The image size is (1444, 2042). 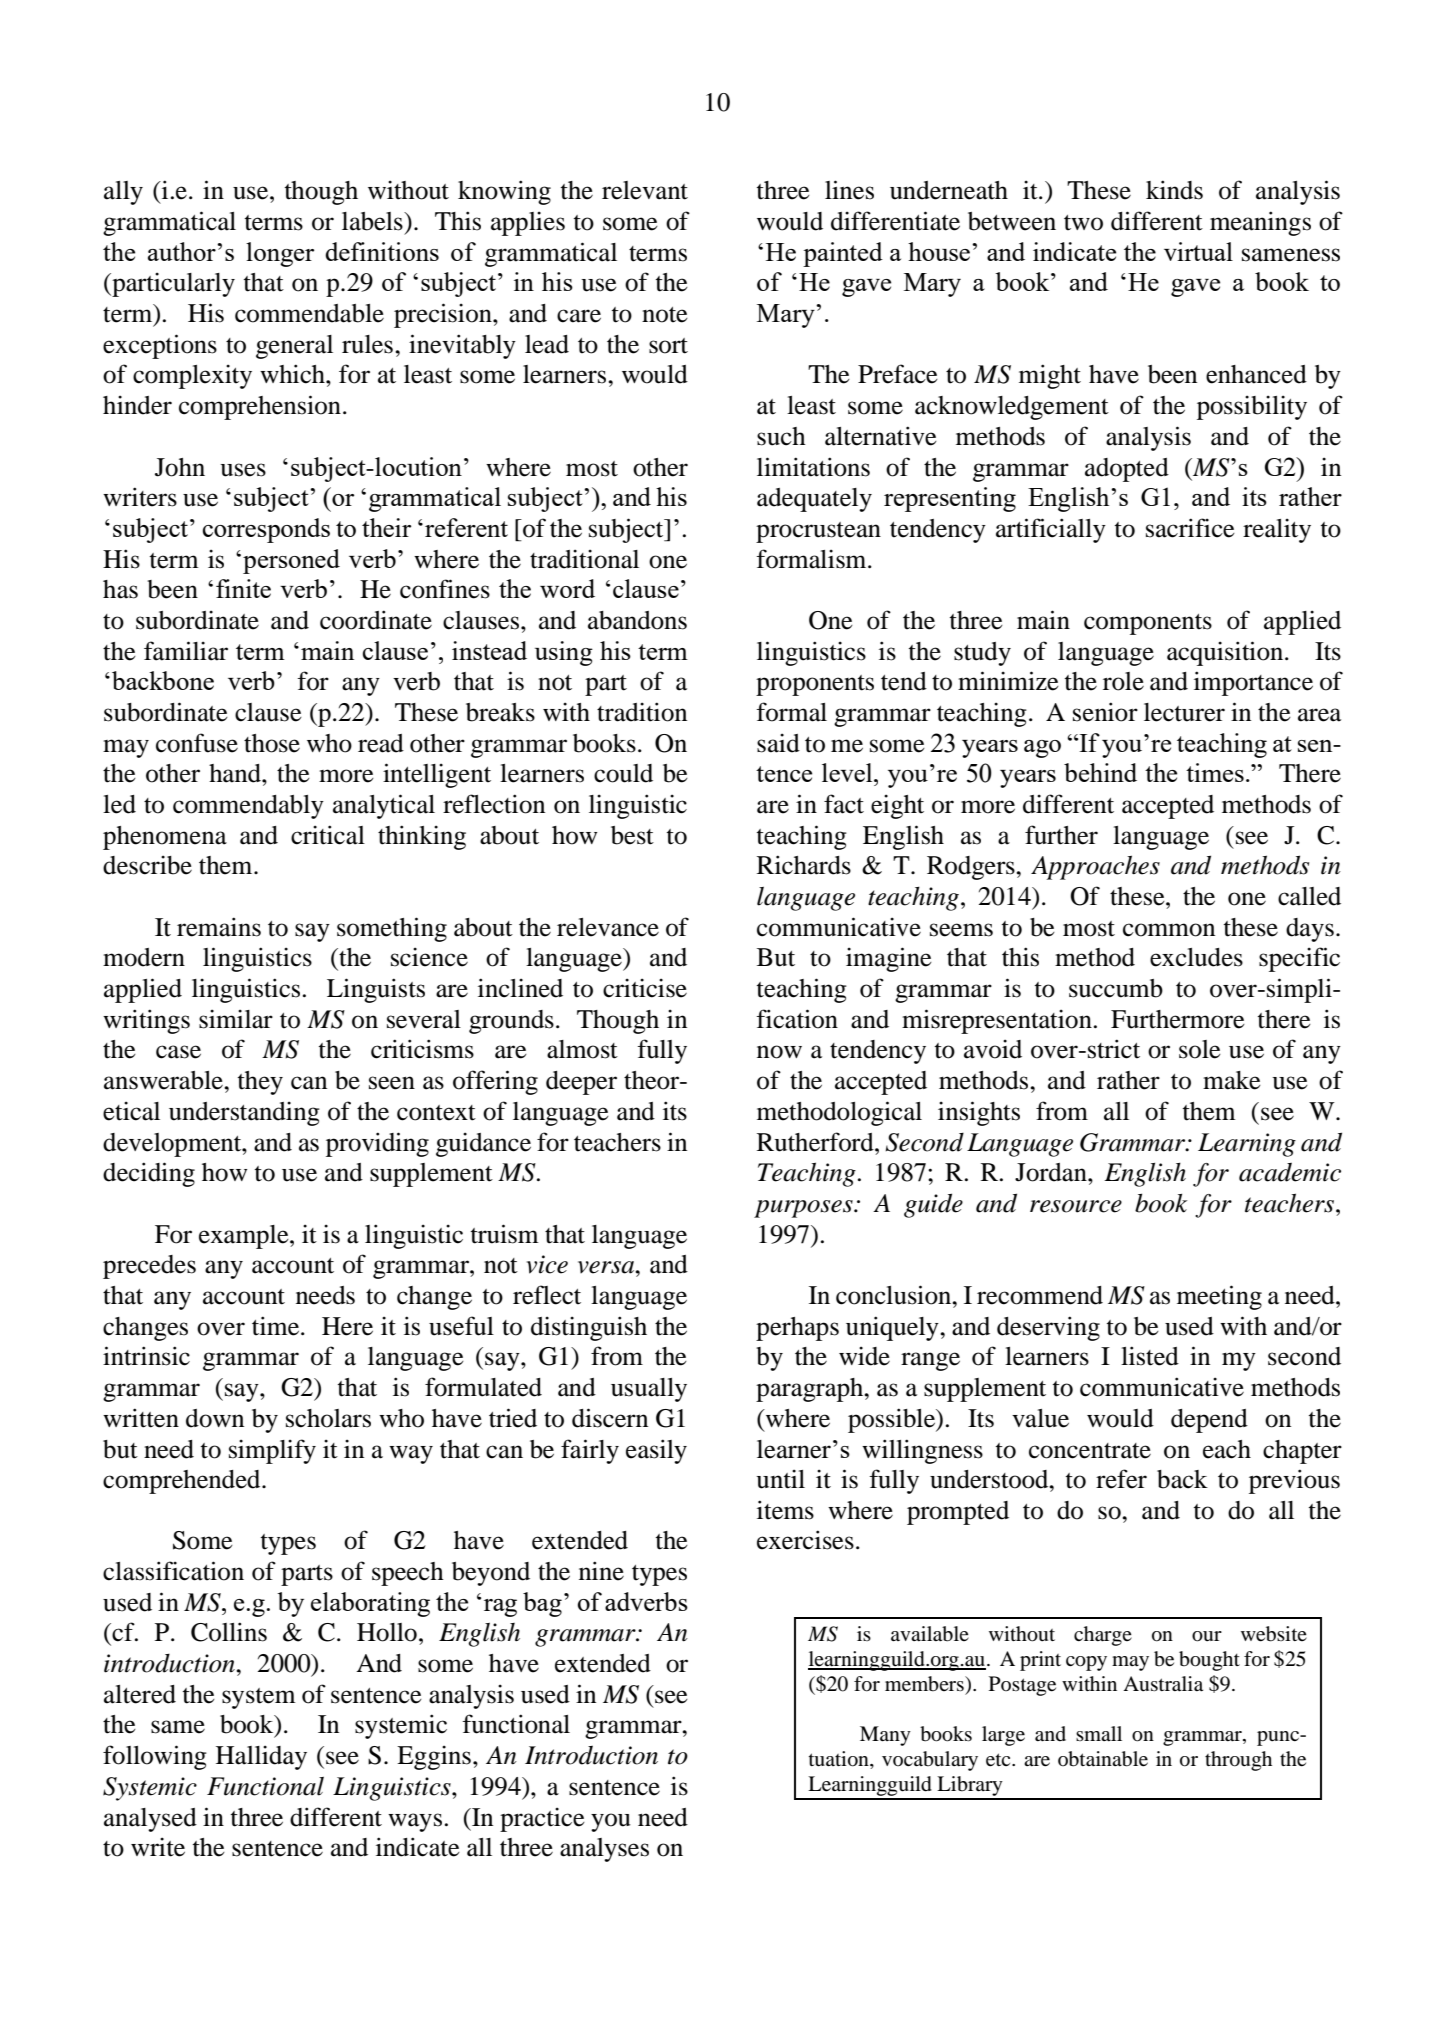 What do you see at coordinates (236, 1019) in the screenshot?
I see `similar` at bounding box center [236, 1019].
